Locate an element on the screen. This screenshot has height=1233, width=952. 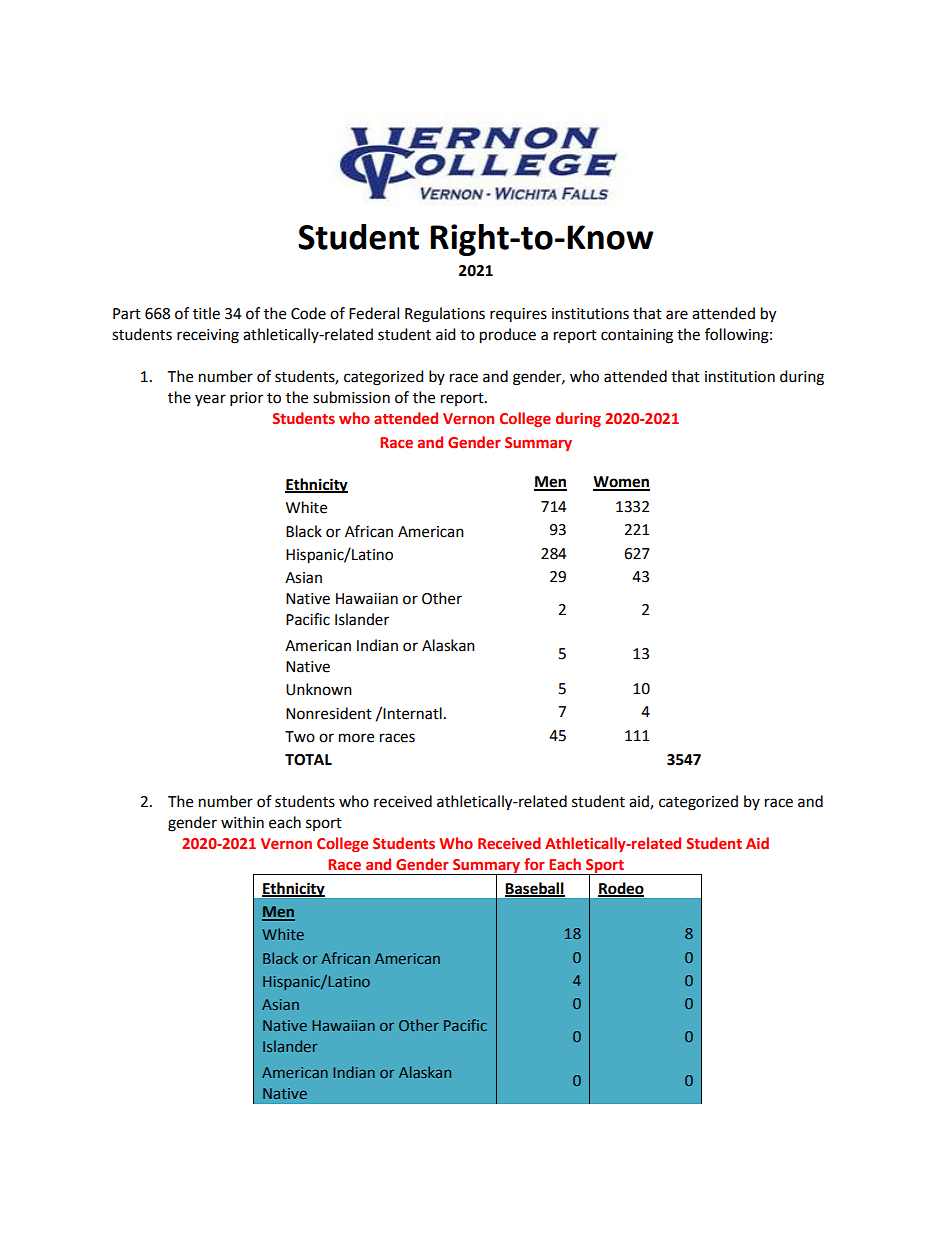
Two is located at coordinates (300, 737).
